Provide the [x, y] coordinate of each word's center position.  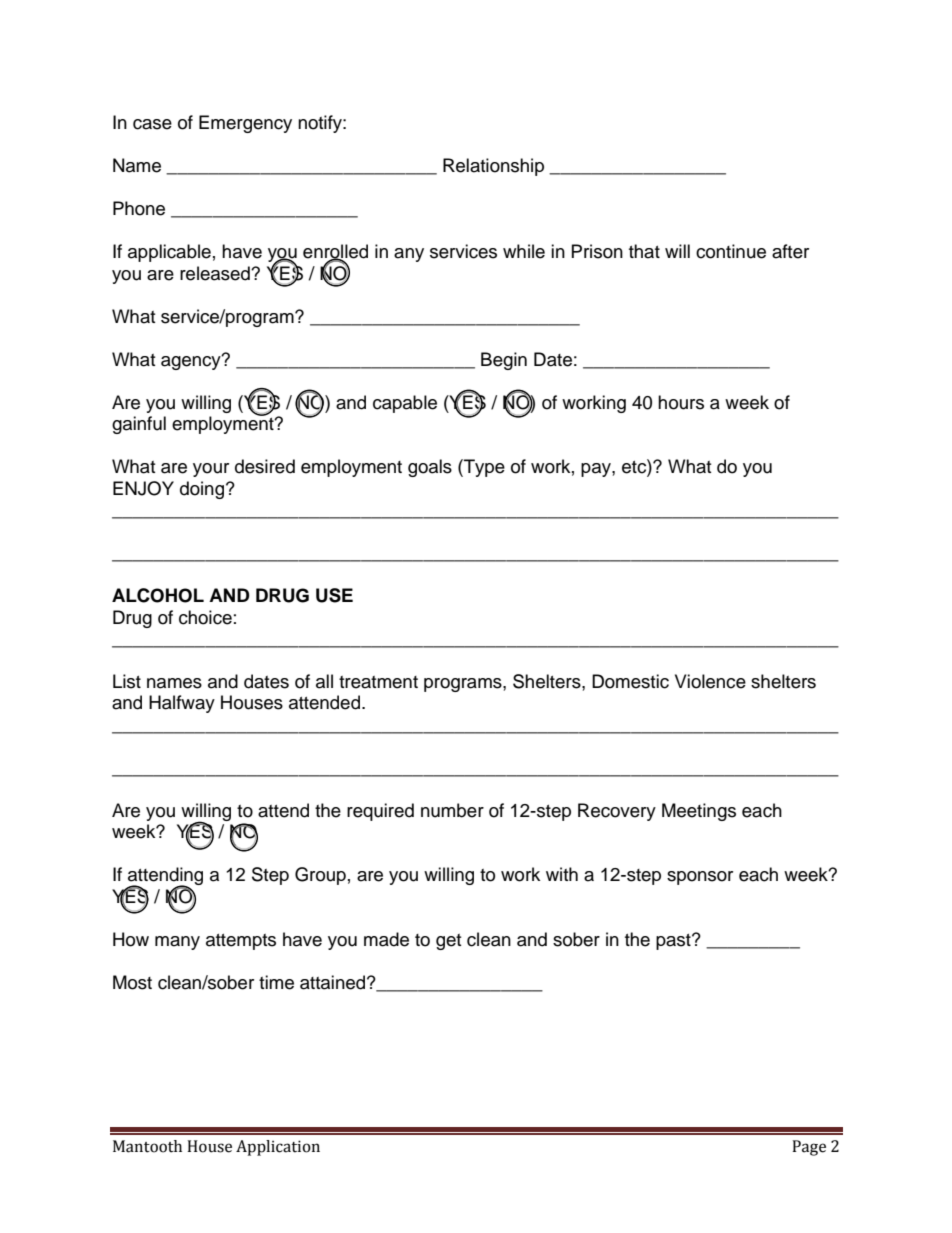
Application [278, 1148]
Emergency [245, 124]
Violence [710, 681]
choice [205, 617]
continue [731, 251]
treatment [378, 682]
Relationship [493, 167]
